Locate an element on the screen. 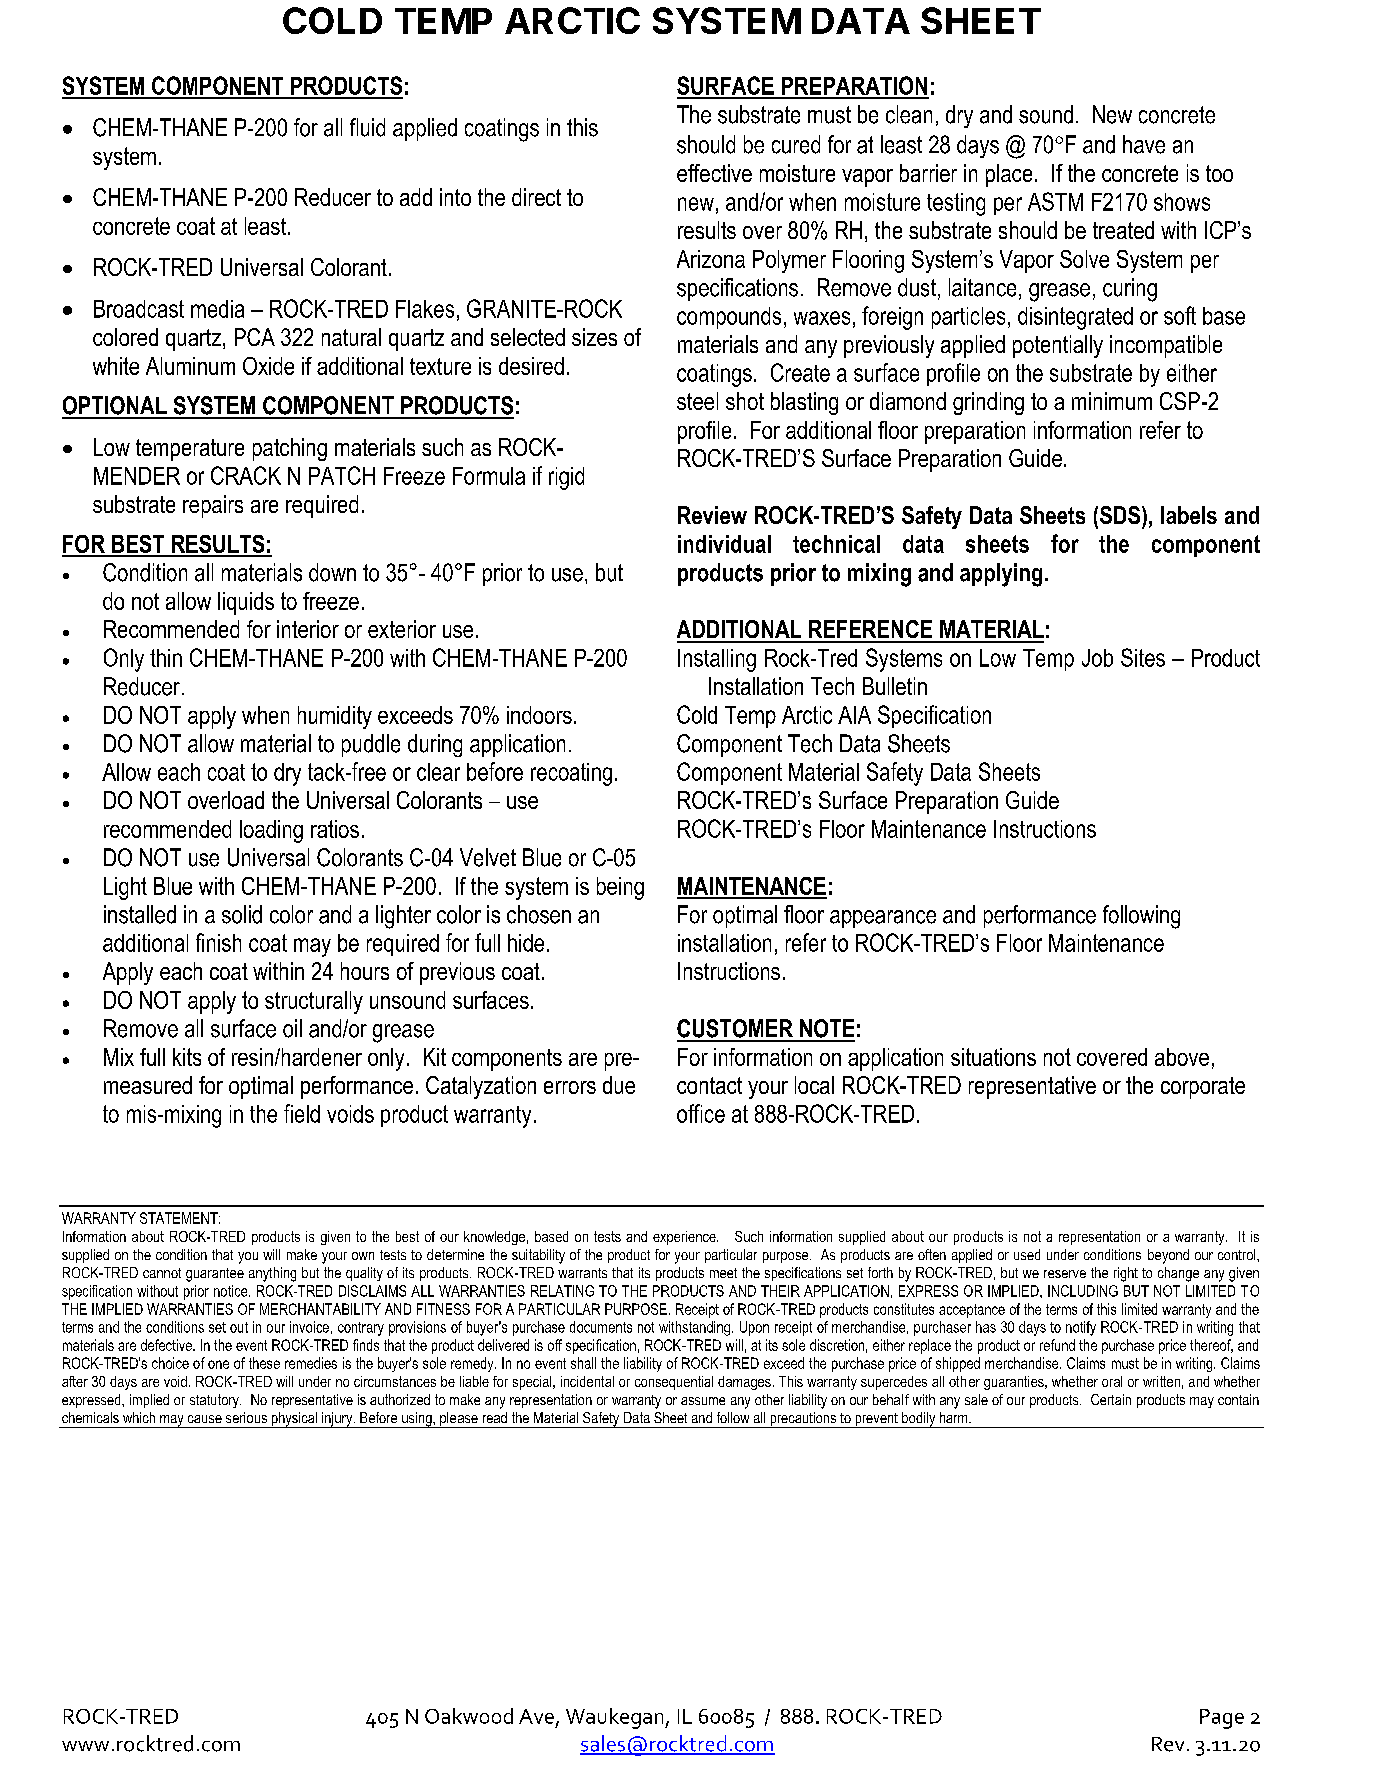 This screenshot has width=1382, height=1788. appearance is located at coordinates (883, 919).
